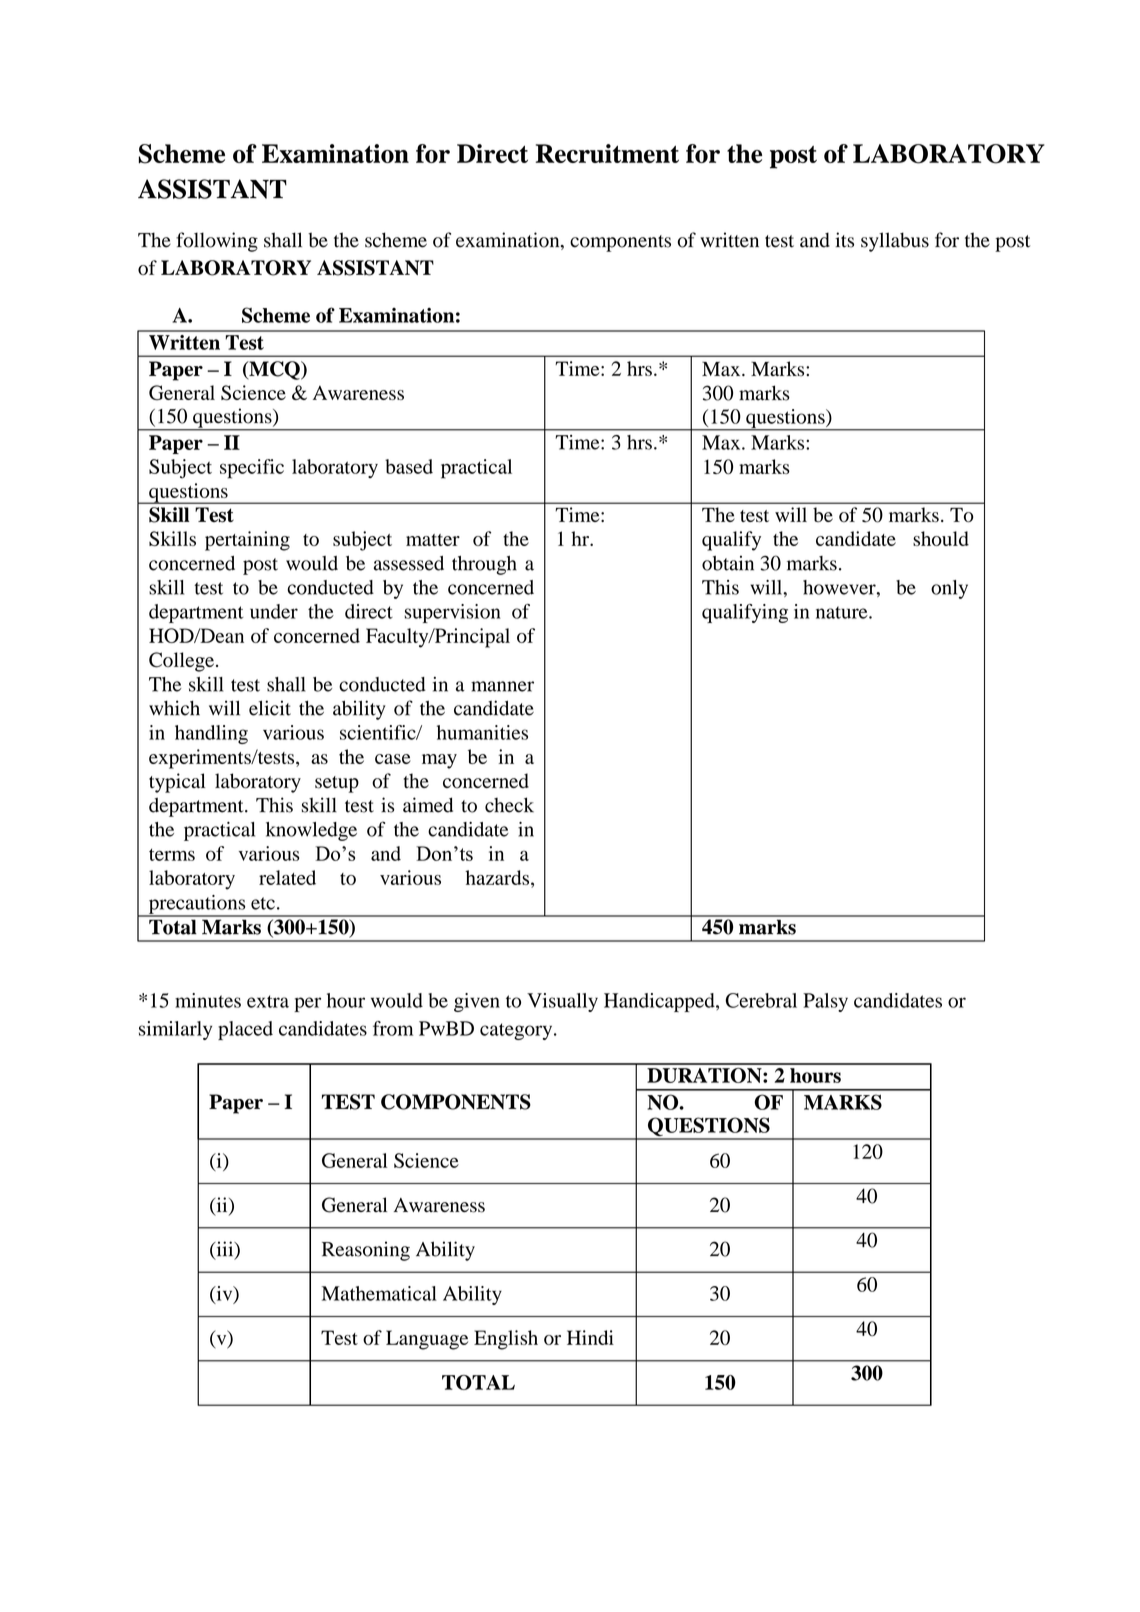  Describe the element at coordinates (252, 469) in the screenshot. I see `specific` at that location.
